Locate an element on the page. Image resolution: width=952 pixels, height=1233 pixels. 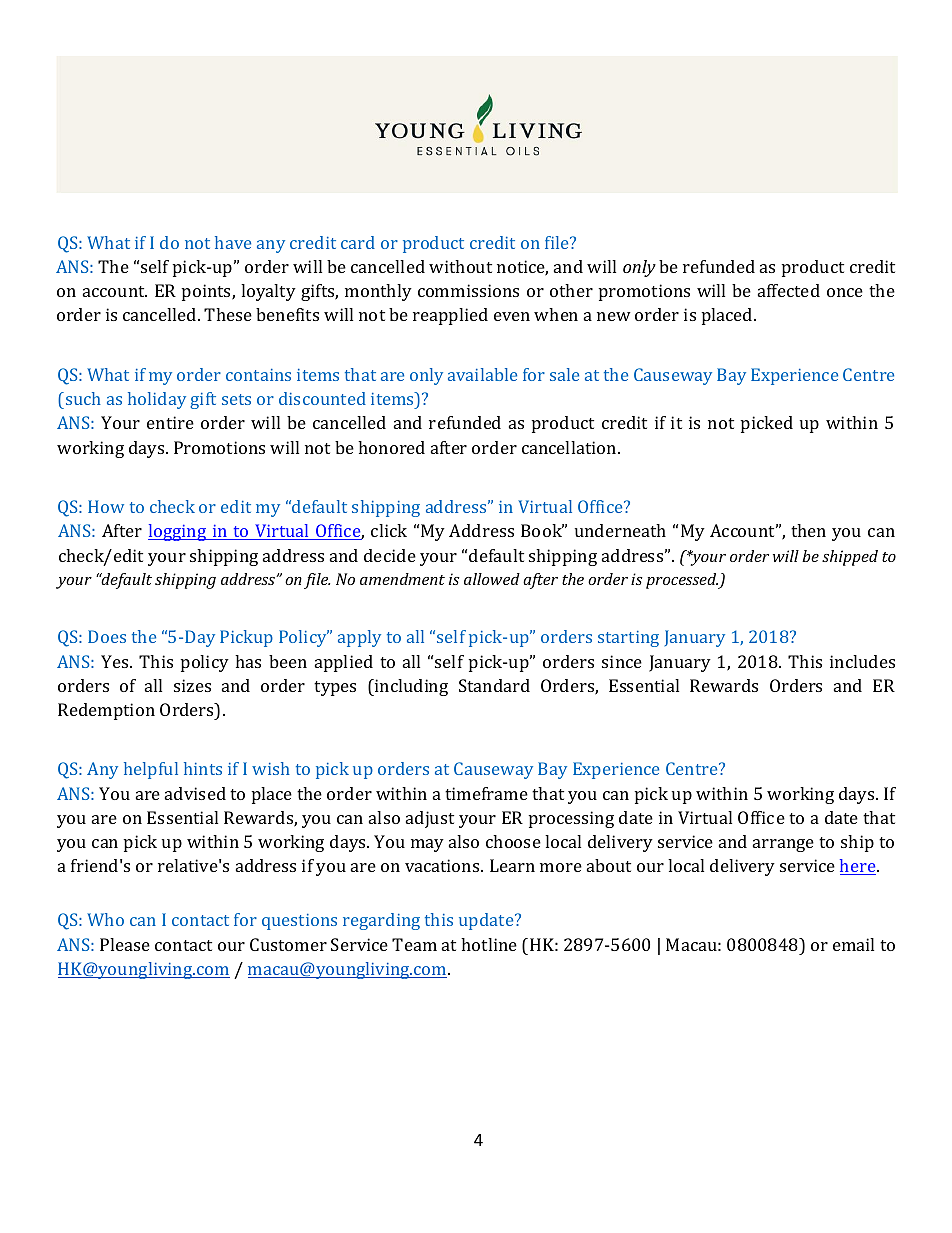
points is located at coordinates (207, 292).
